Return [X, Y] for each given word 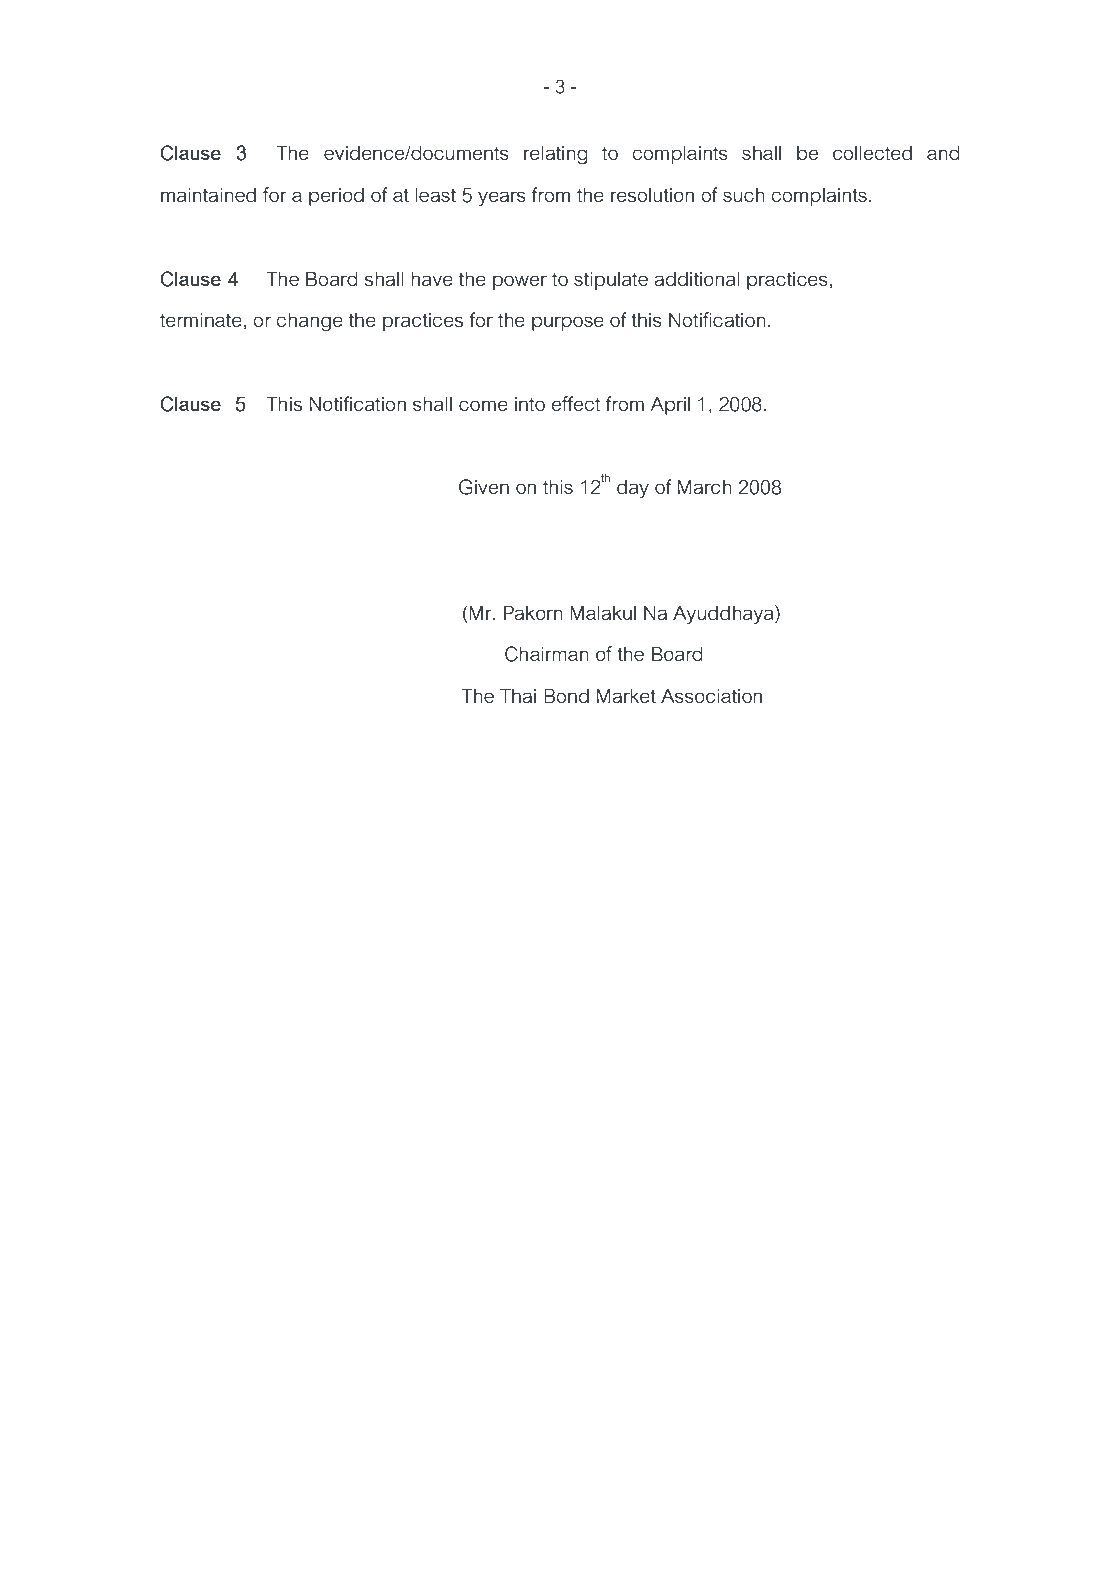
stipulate [611, 281]
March [705, 487]
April [670, 406]
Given [484, 487]
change [309, 322]
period [336, 197]
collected [872, 153]
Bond [566, 696]
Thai [518, 696]
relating [556, 155]
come [483, 405]
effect [576, 403]
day [633, 489]
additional [697, 279]
